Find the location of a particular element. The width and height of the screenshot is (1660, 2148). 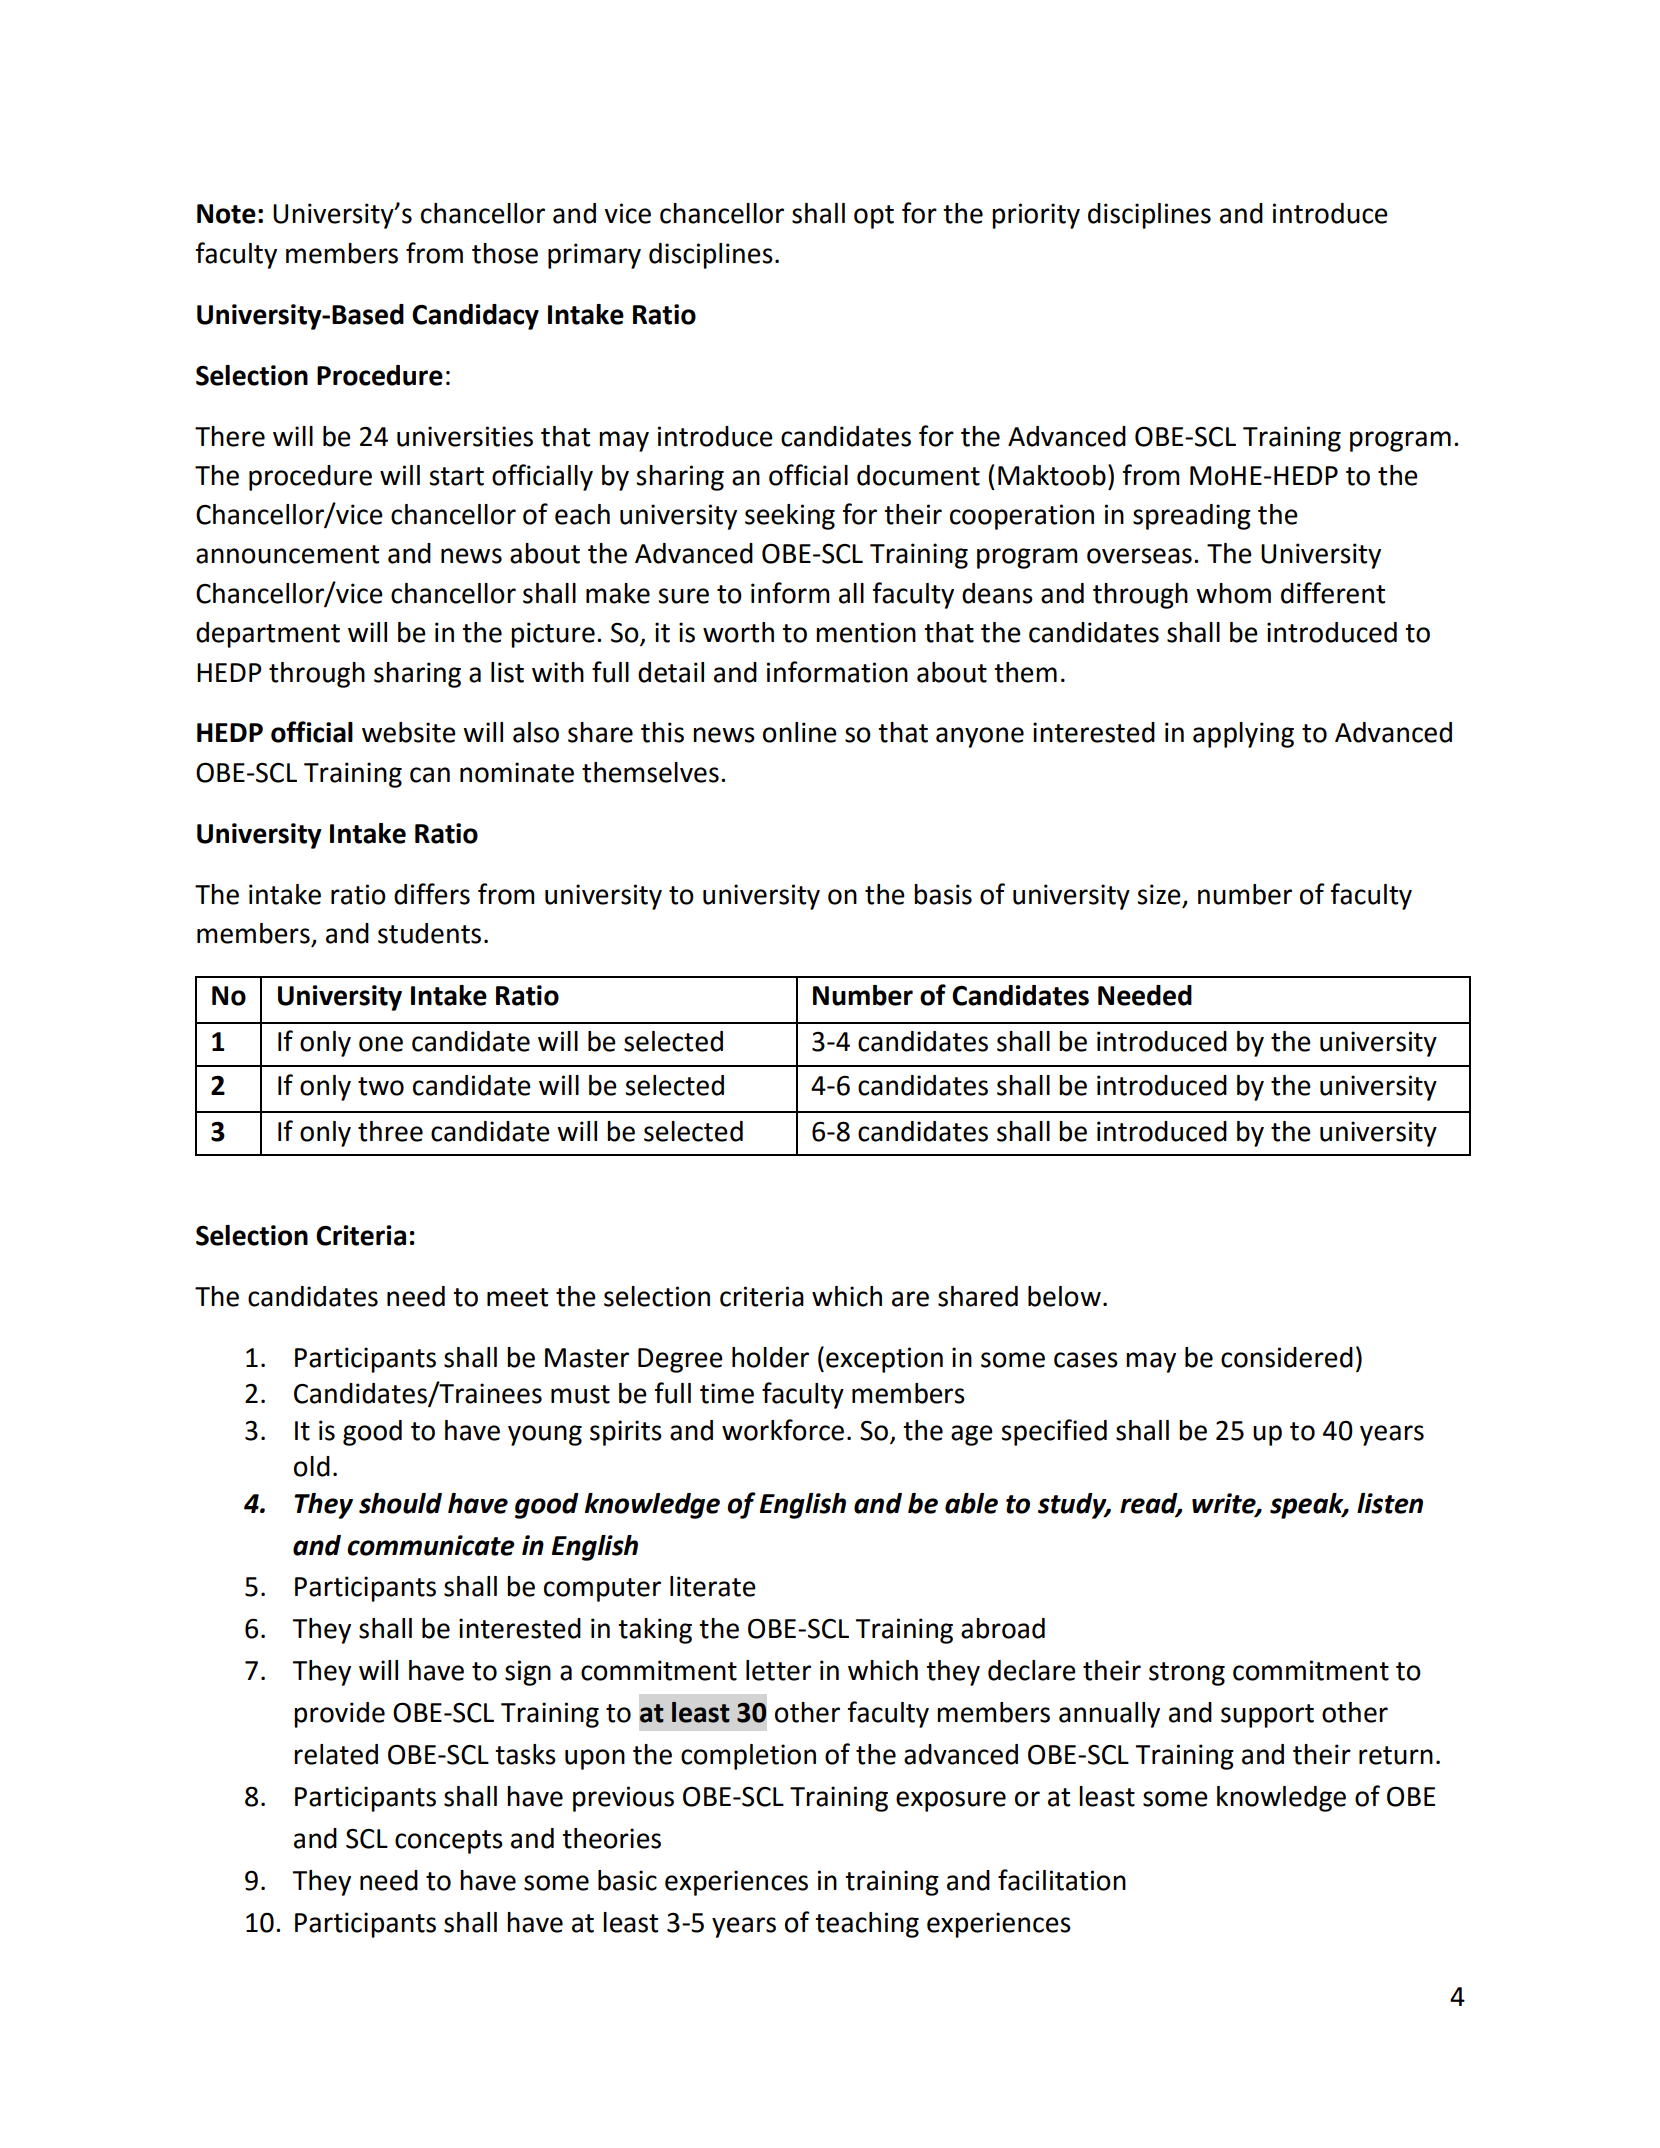

basis is located at coordinates (943, 894).
